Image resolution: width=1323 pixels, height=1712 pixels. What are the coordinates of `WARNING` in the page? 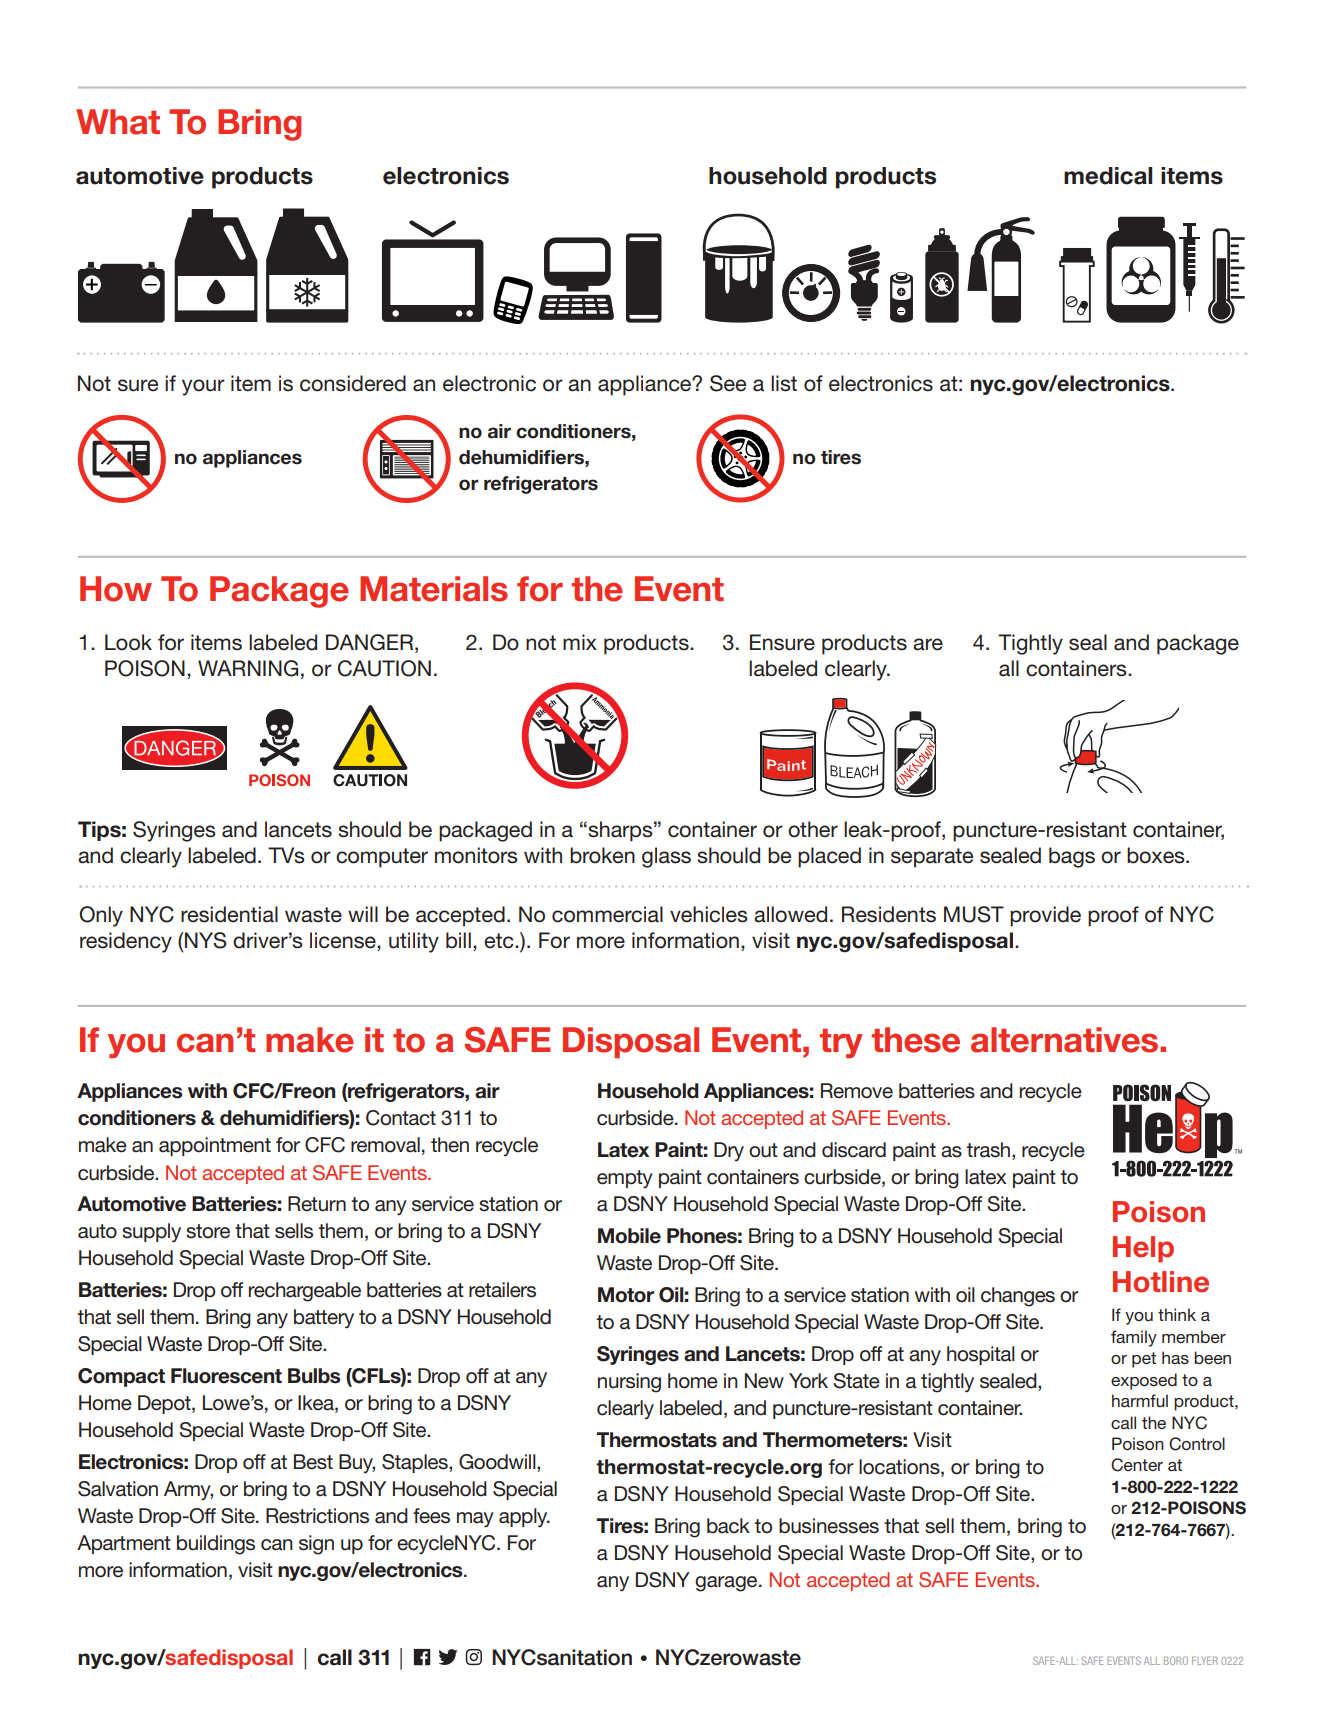 It's located at (248, 668).
